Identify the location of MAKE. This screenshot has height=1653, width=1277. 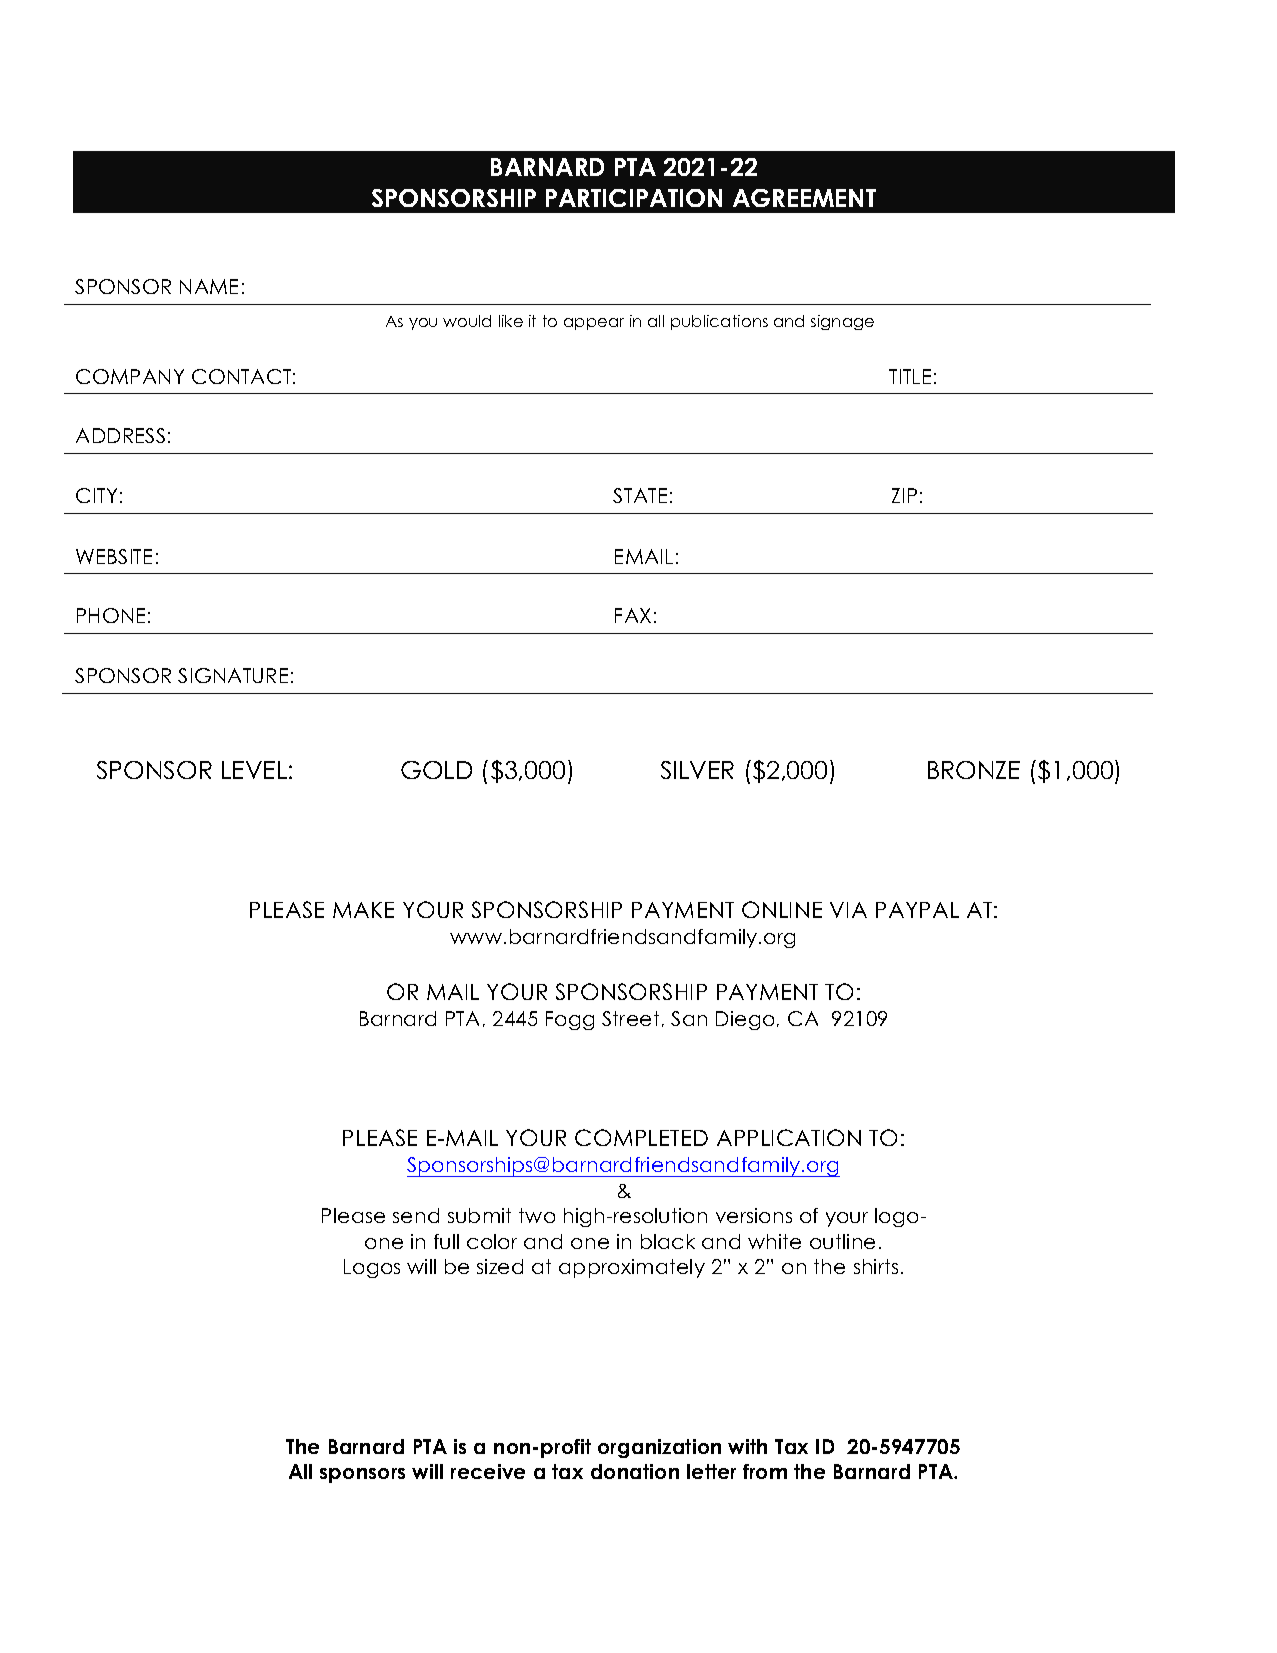
(363, 910).
